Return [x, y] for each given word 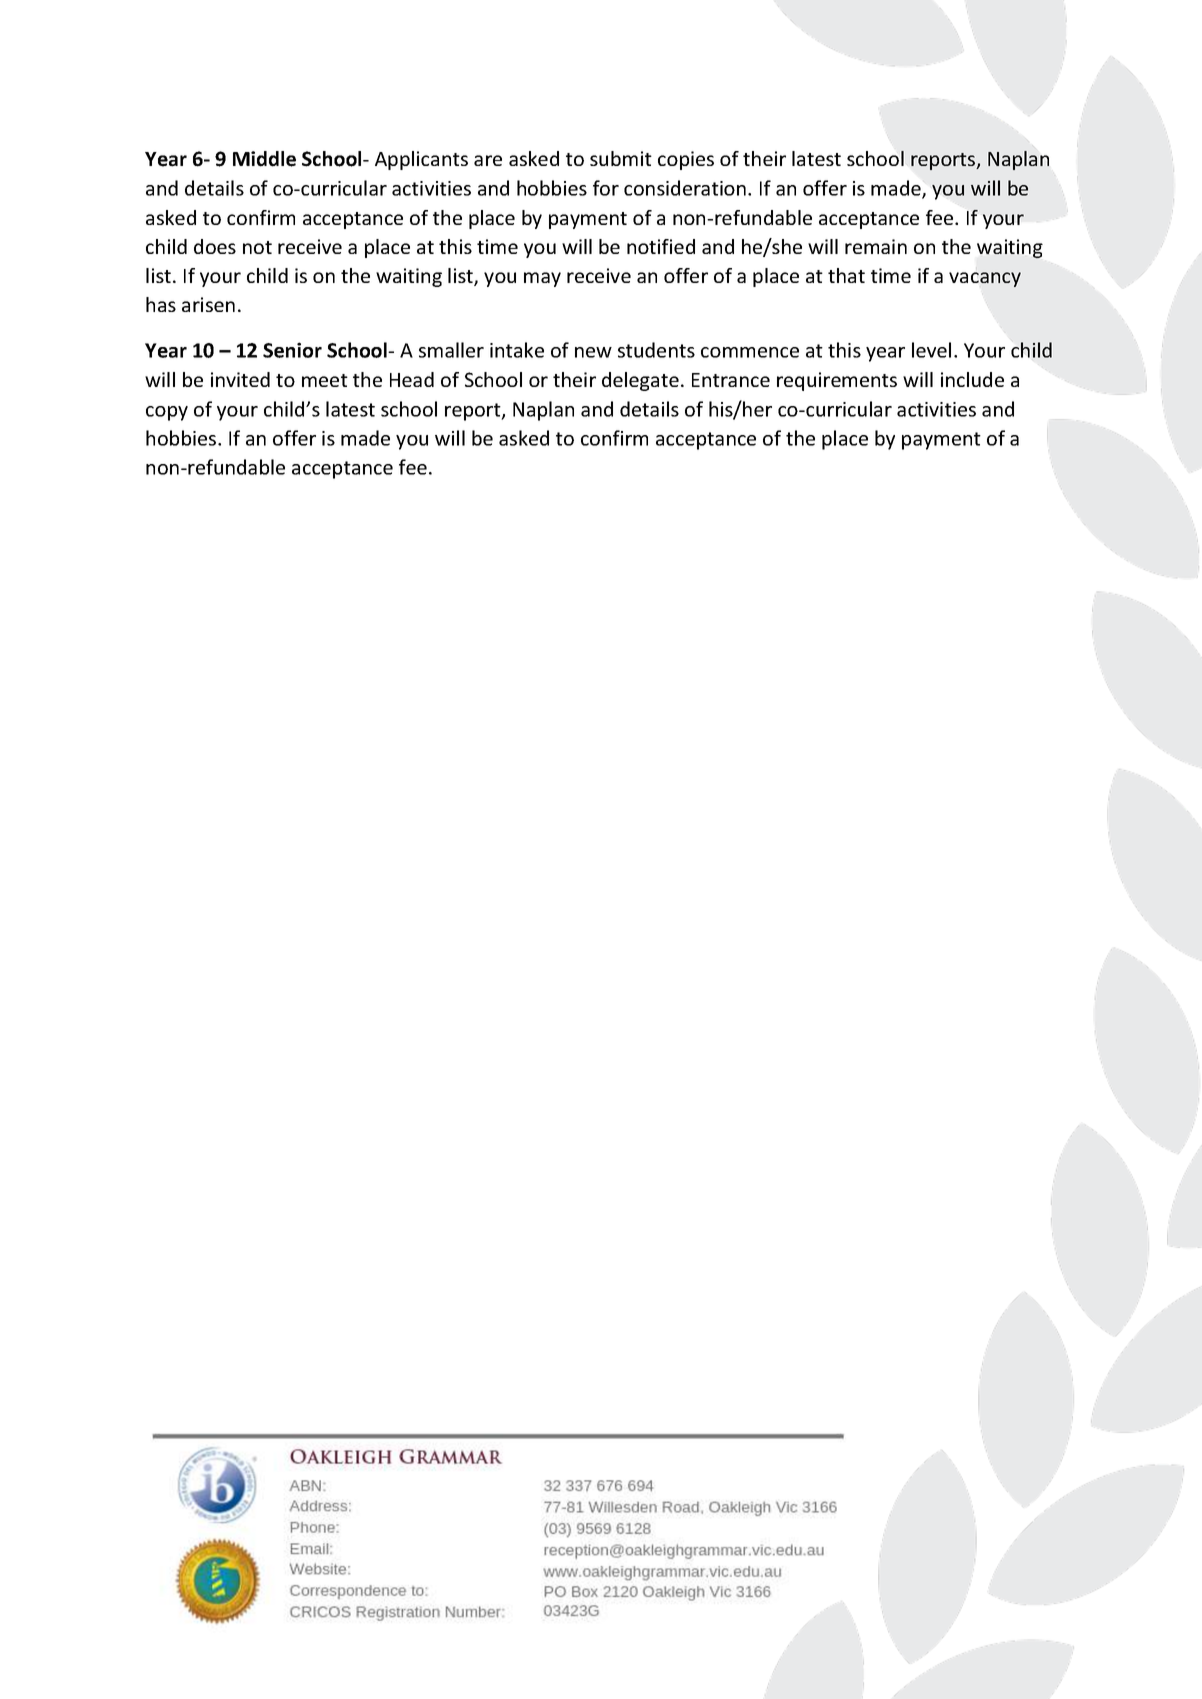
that [846, 275]
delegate [640, 381]
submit [621, 158]
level [931, 350]
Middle [264, 159]
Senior [292, 350]
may [542, 279]
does [215, 246]
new [593, 352]
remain [876, 246]
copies [686, 160]
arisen [208, 304]
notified [661, 246]
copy [167, 413]
